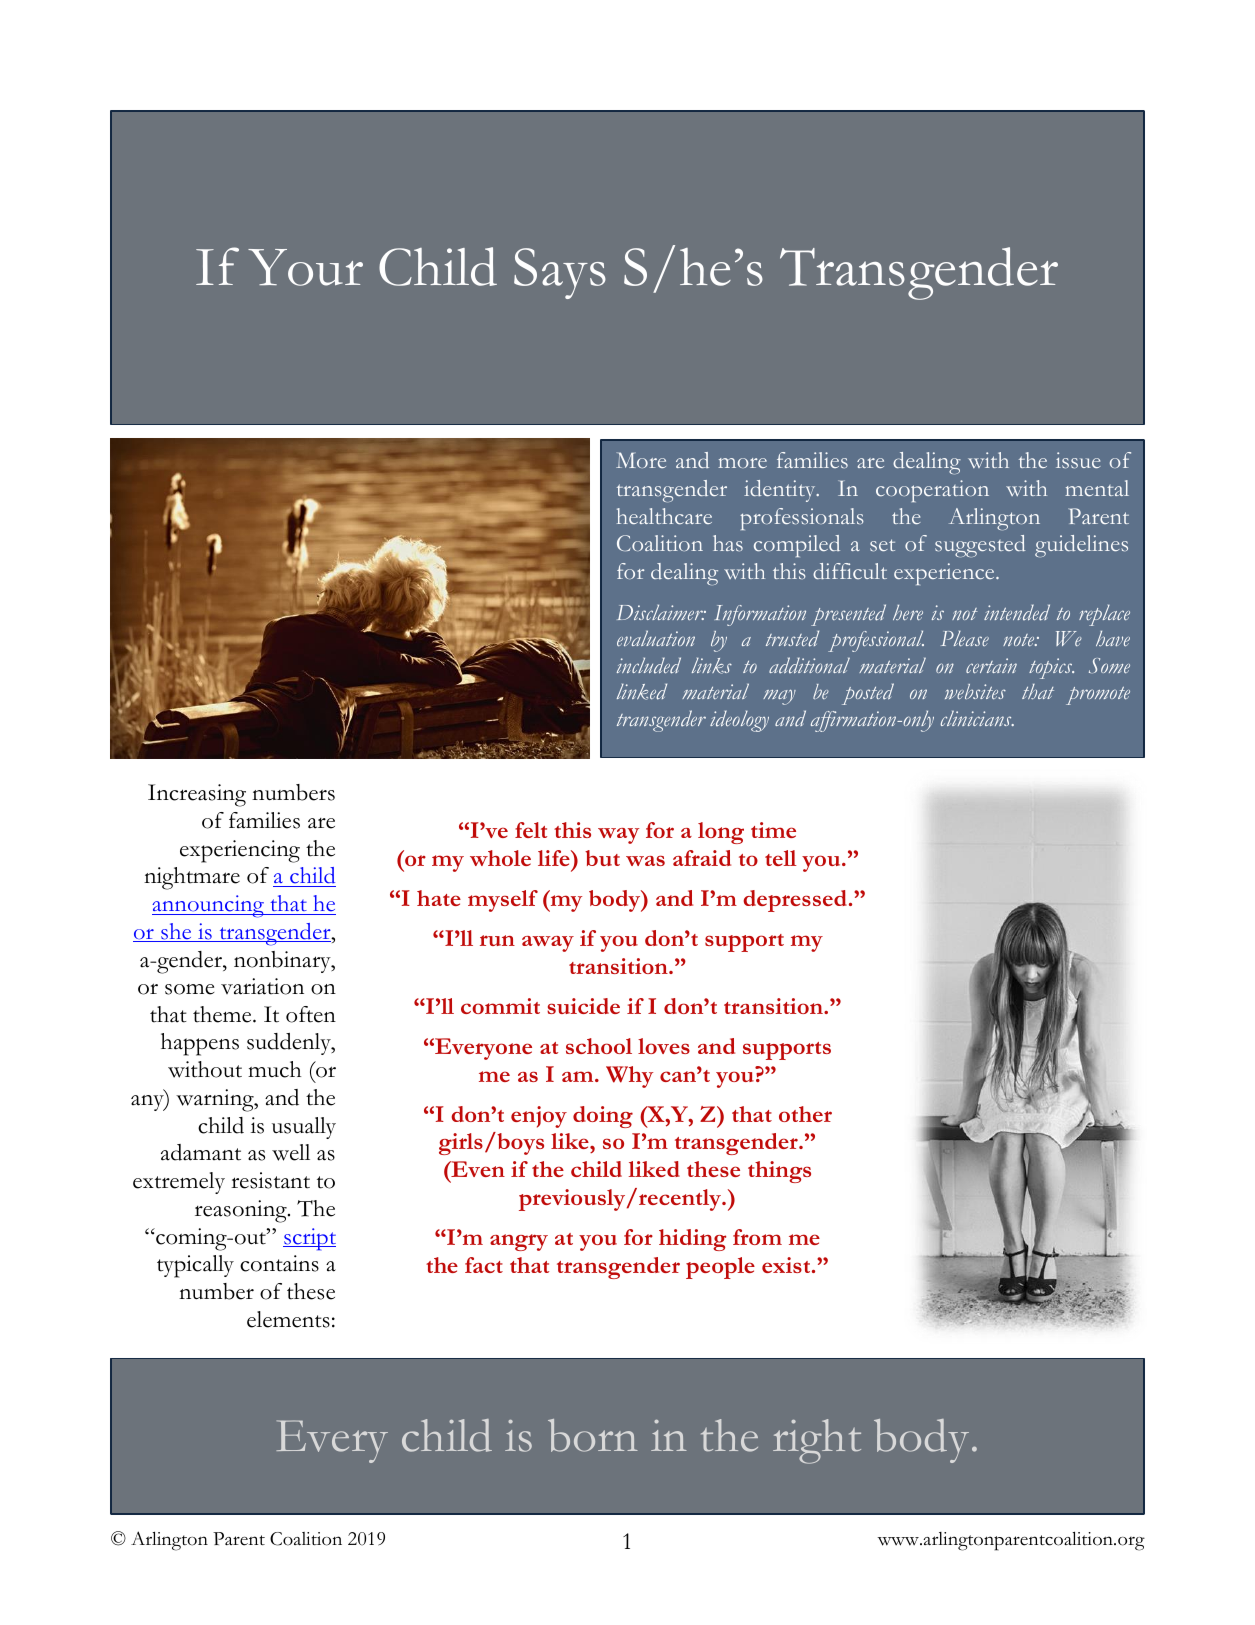 The image size is (1255, 1625). What do you see at coordinates (1078, 460) in the screenshot?
I see `issue` at bounding box center [1078, 460].
